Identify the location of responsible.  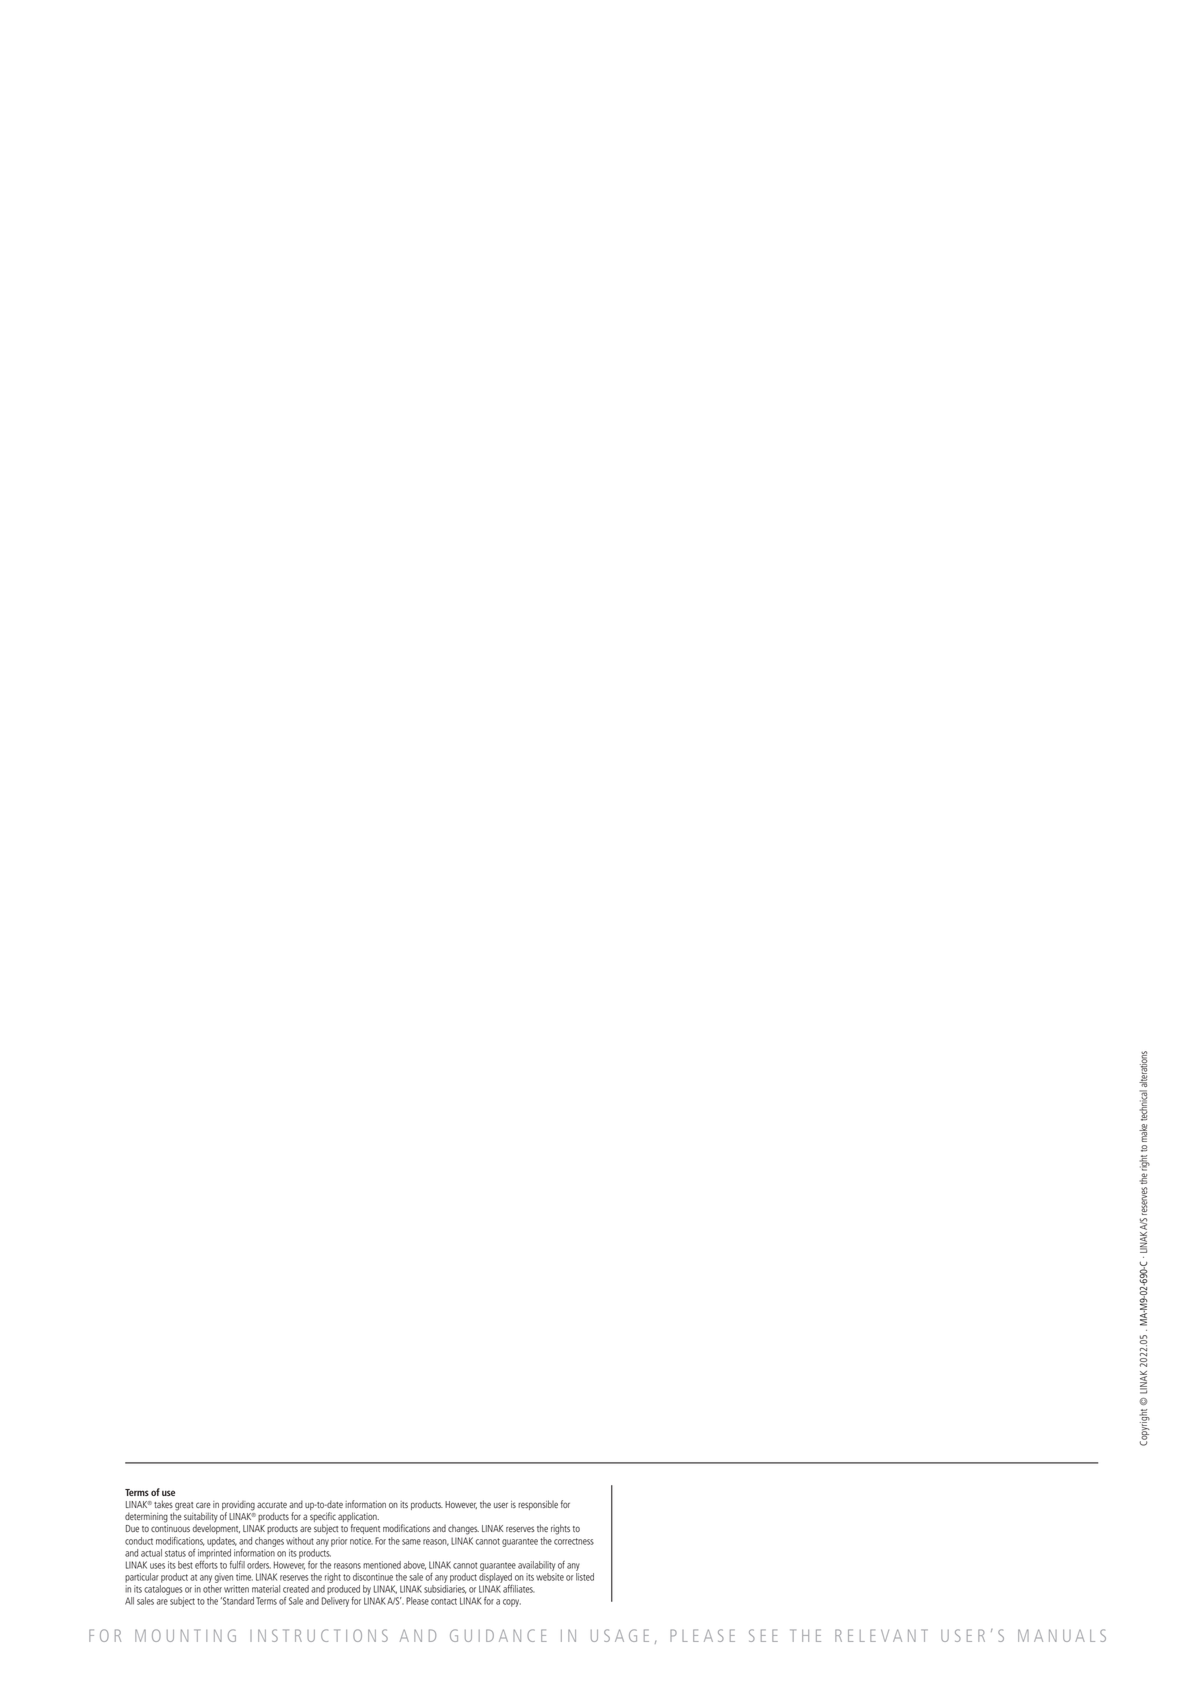
(538, 1505).
